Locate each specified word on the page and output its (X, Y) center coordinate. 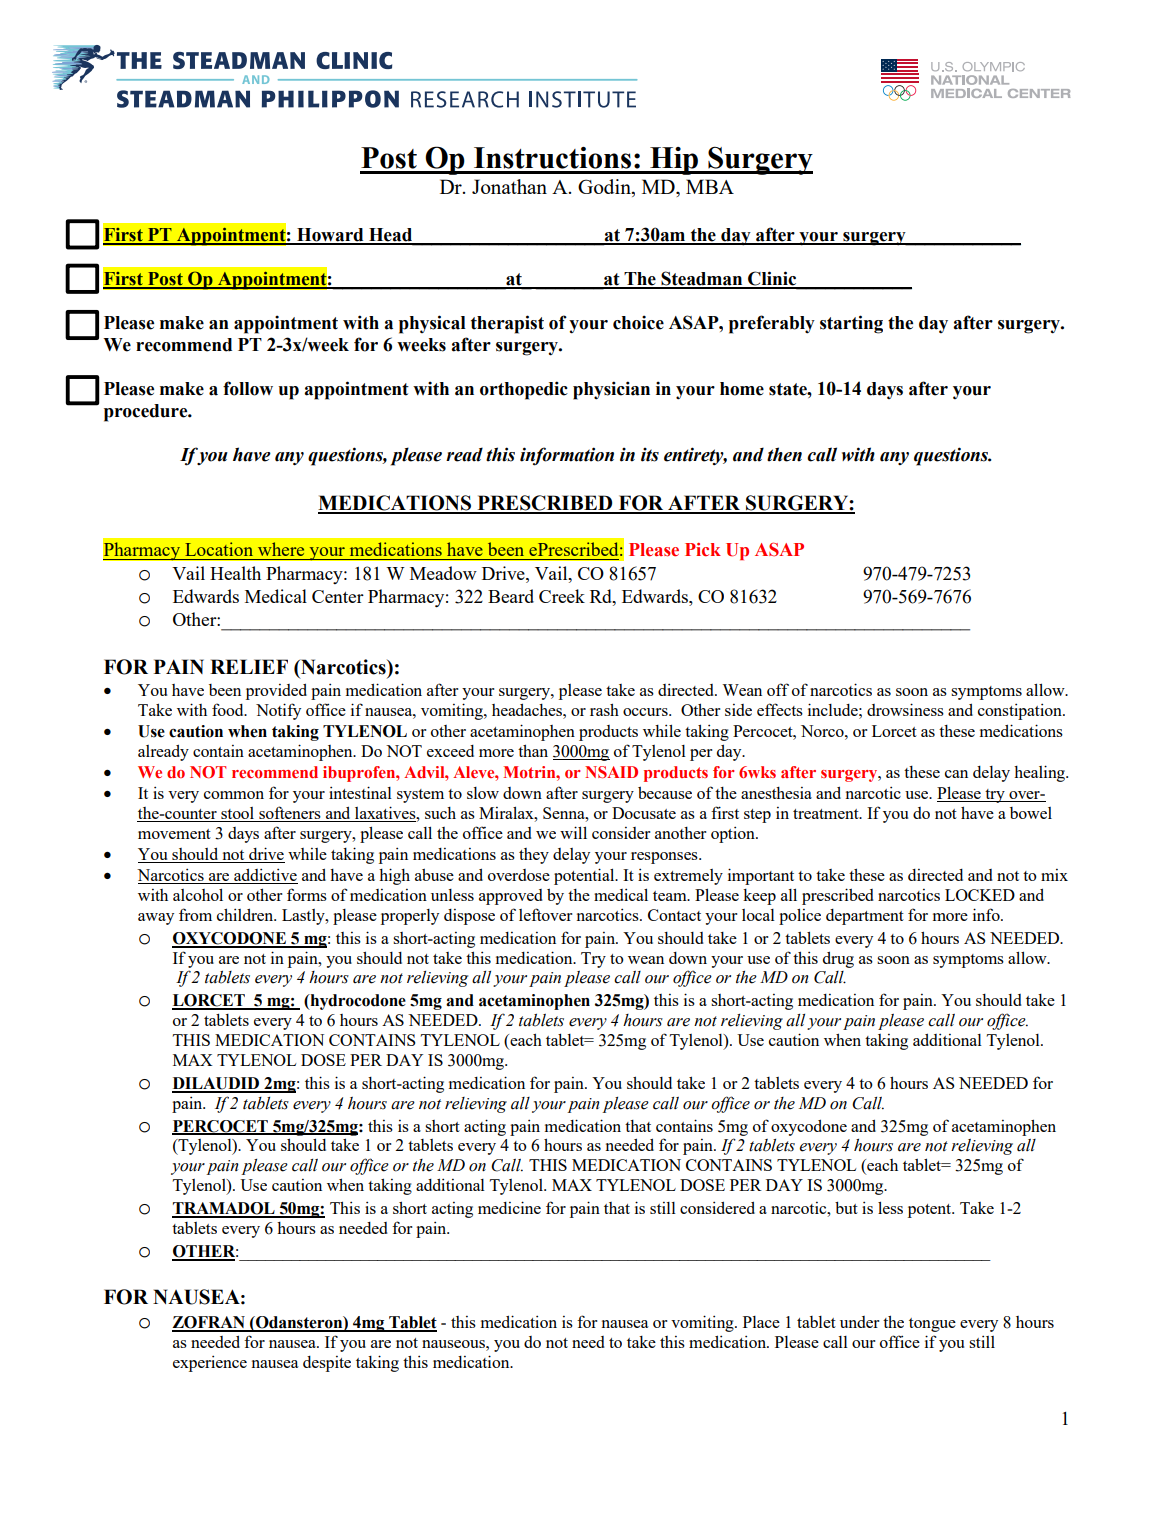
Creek (562, 596)
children (246, 914)
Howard (330, 236)
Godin (605, 188)
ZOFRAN (210, 1323)
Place (761, 1322)
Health (235, 573)
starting (851, 324)
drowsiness (905, 709)
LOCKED (980, 895)
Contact (674, 915)
